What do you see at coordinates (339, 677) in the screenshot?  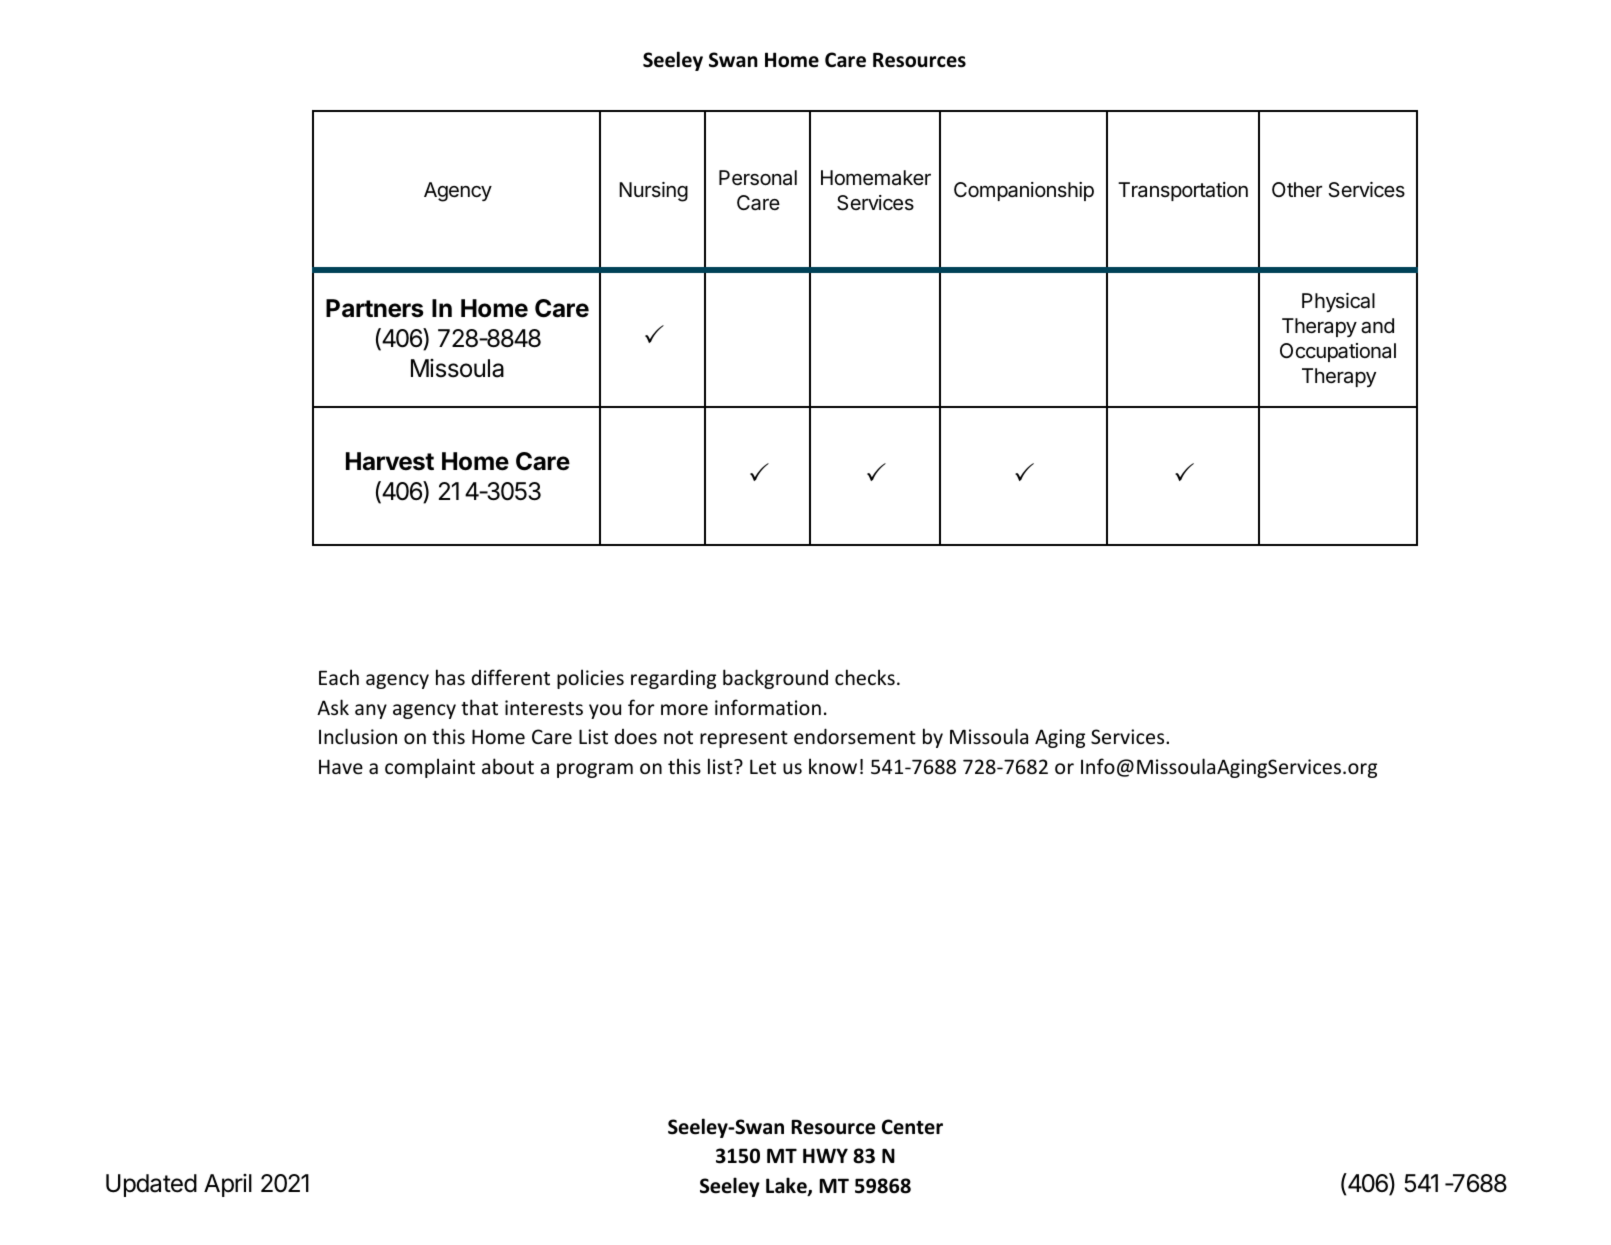 I see `Each` at bounding box center [339, 677].
